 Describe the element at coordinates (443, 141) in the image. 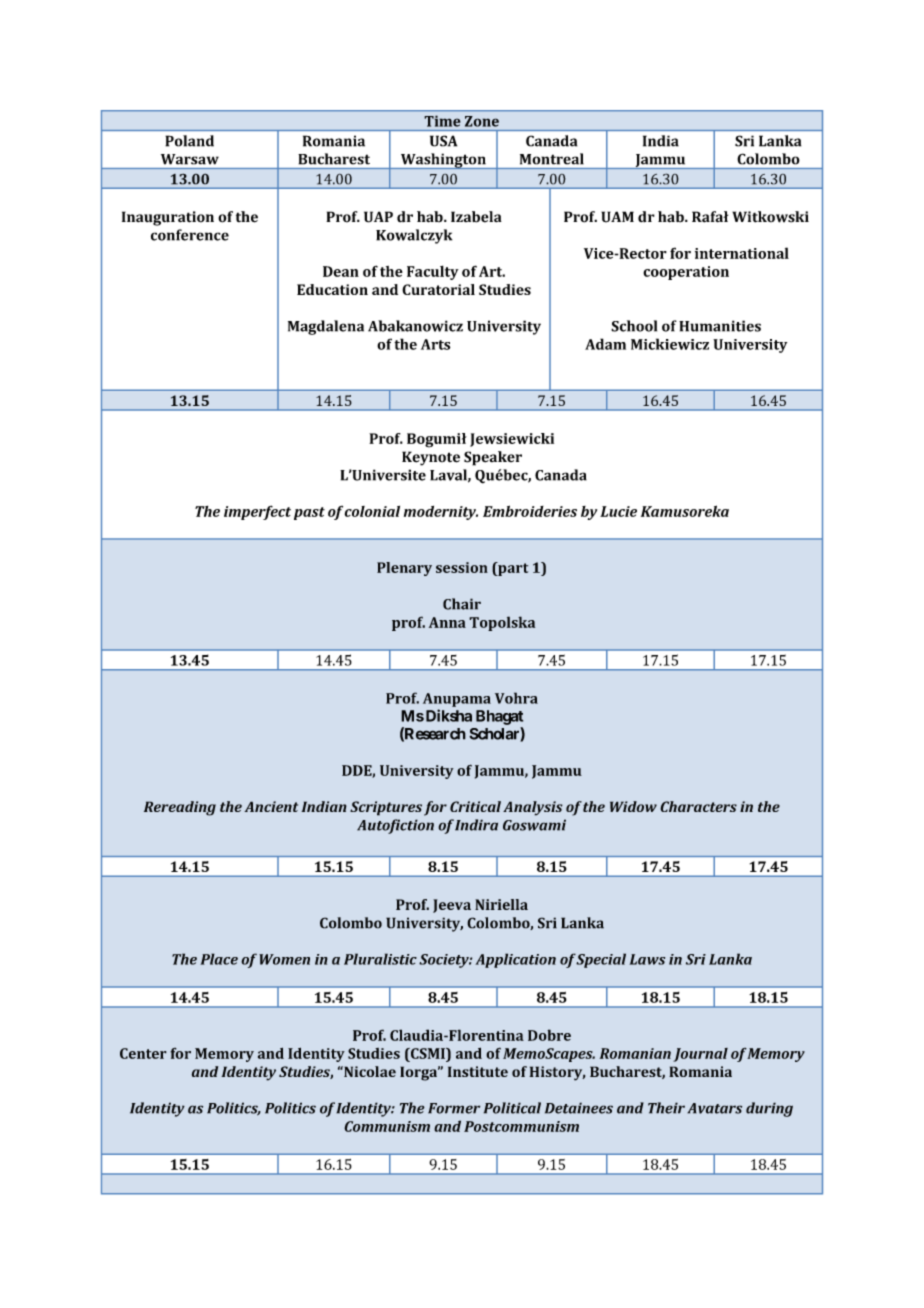

I see `USA` at that location.
